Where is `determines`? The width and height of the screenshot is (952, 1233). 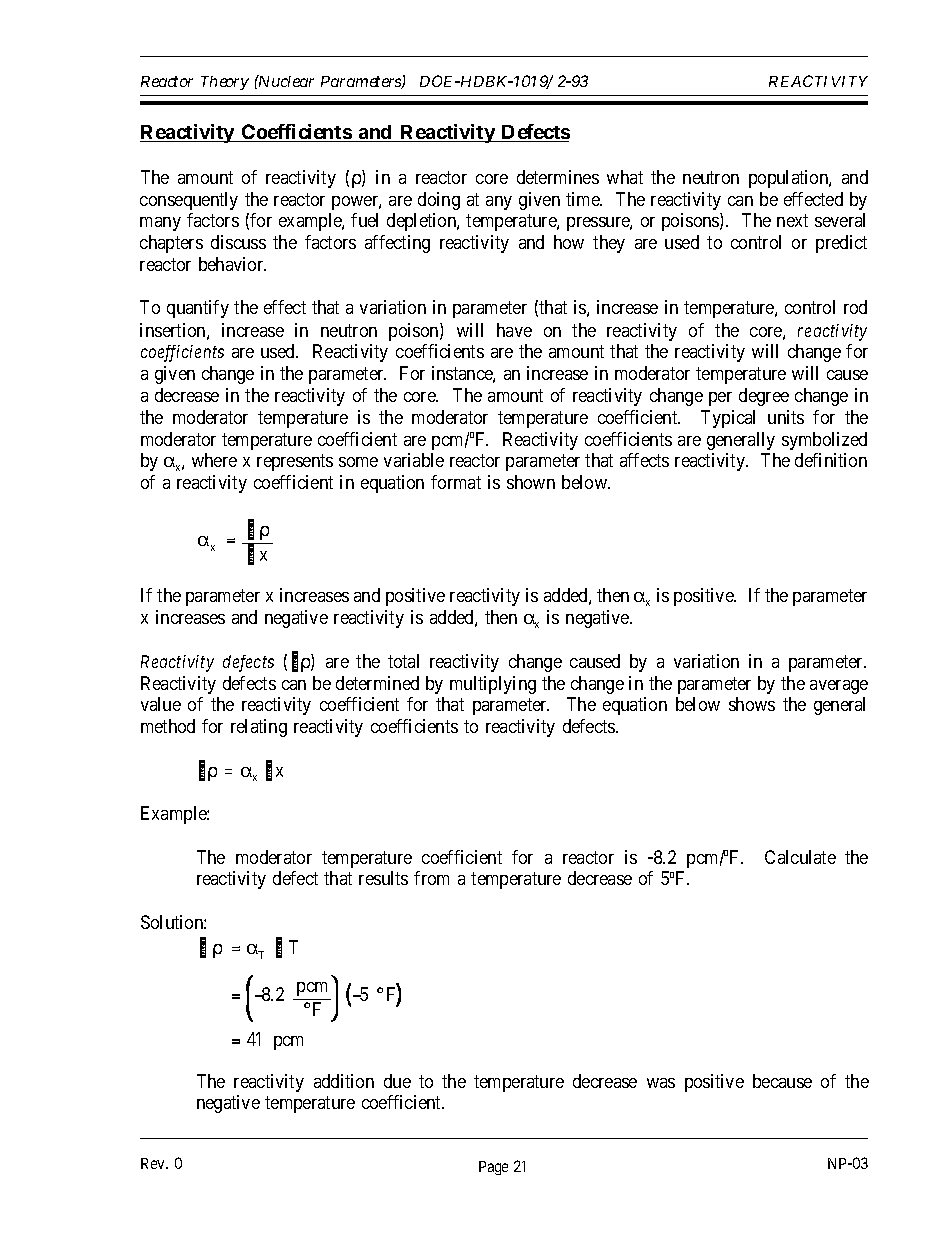
determines is located at coordinates (558, 177).
